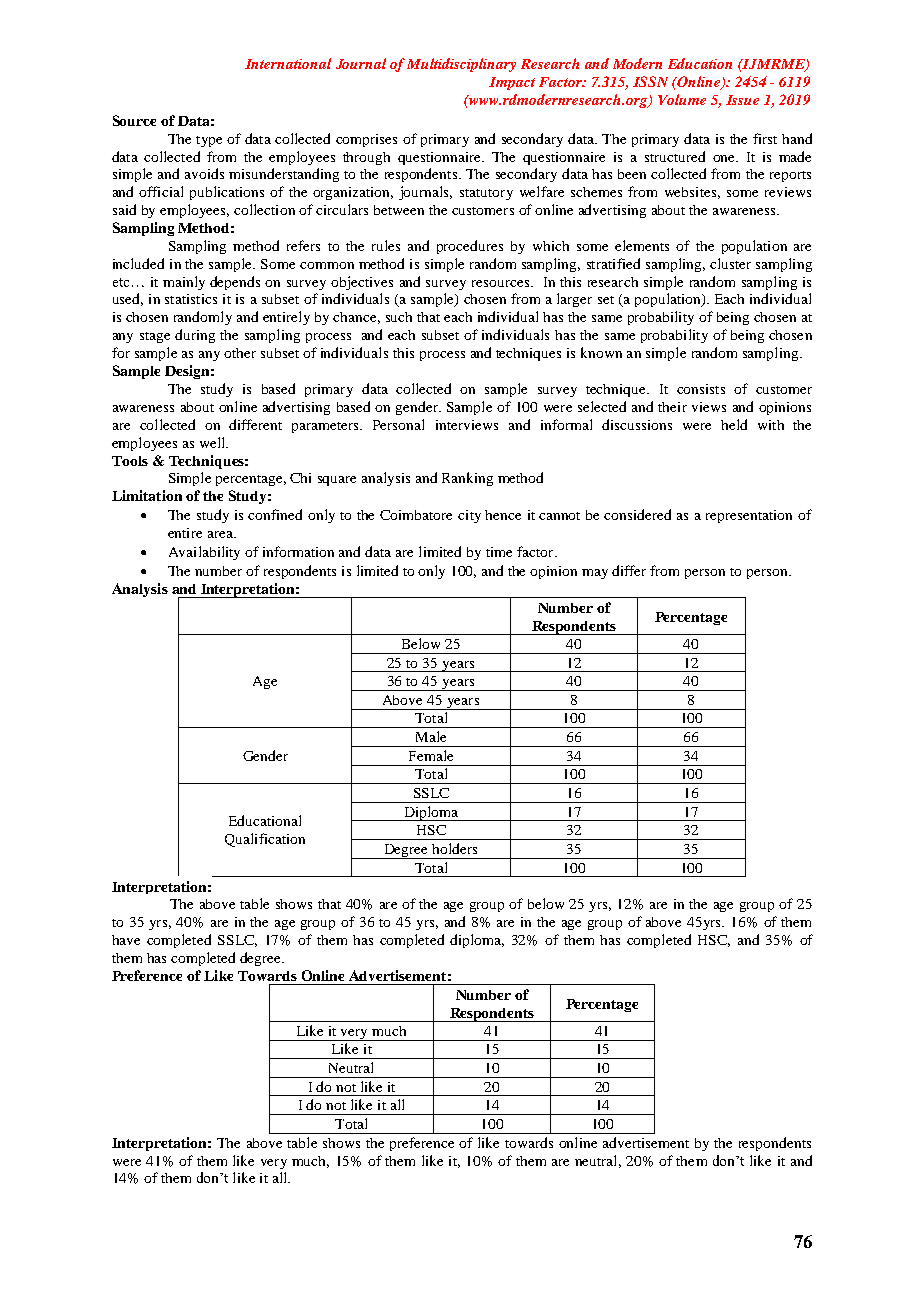  What do you see at coordinates (499, 552) in the screenshot?
I see `time` at bounding box center [499, 552].
